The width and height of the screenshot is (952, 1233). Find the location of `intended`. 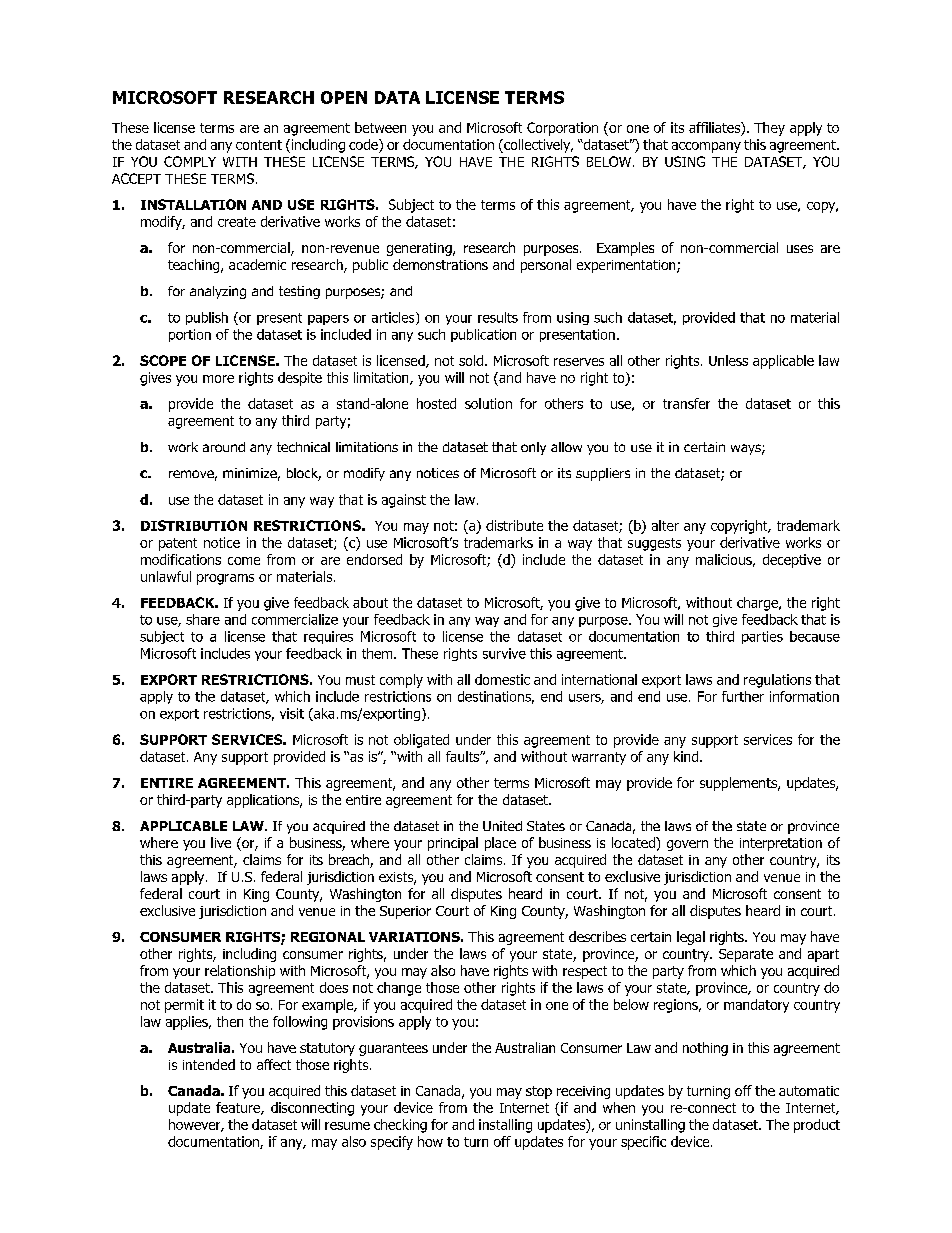

intended is located at coordinates (209, 1064).
